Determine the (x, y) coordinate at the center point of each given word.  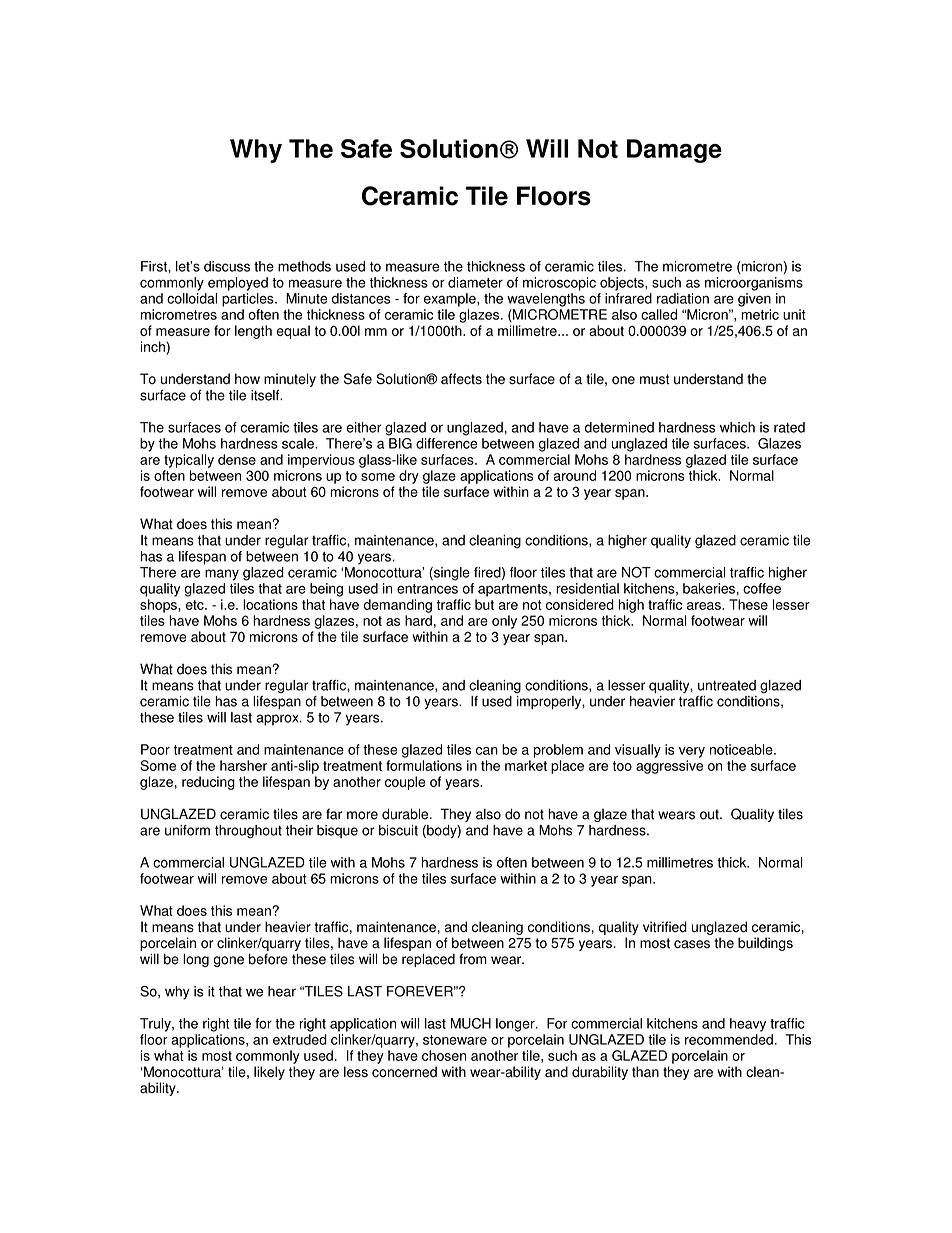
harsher (243, 765)
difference (447, 443)
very (692, 752)
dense (237, 459)
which (737, 427)
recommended (729, 1039)
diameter (475, 282)
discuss (227, 266)
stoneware (455, 1040)
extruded (300, 1039)
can (487, 751)
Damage (674, 151)
